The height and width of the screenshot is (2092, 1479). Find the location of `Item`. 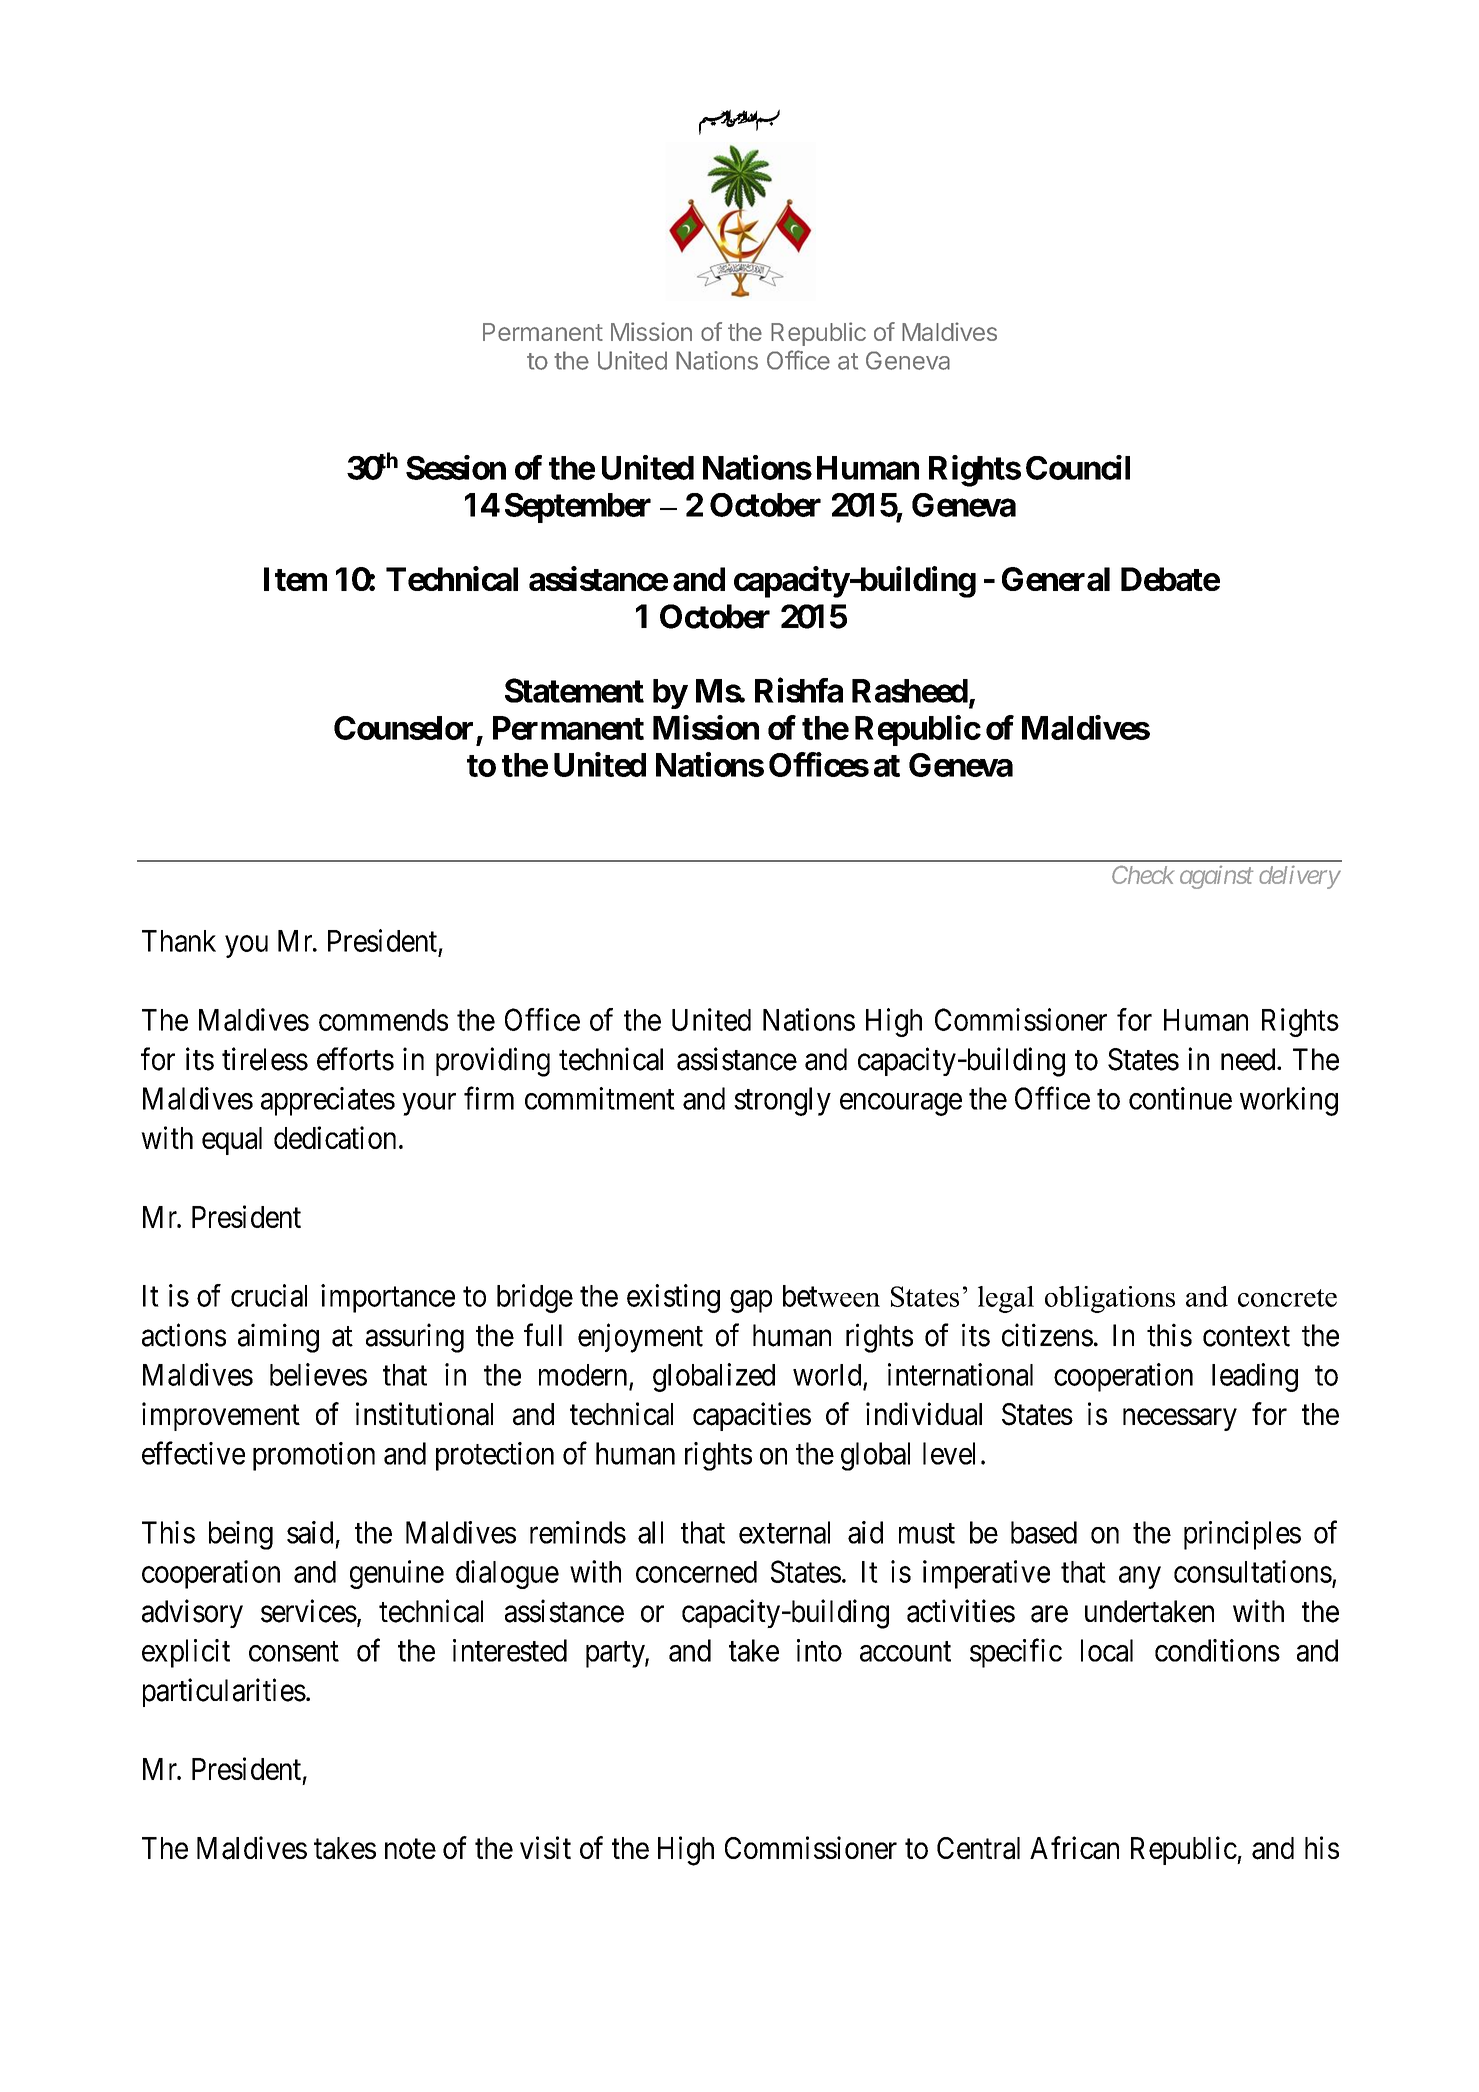

Item is located at coordinates (295, 579).
